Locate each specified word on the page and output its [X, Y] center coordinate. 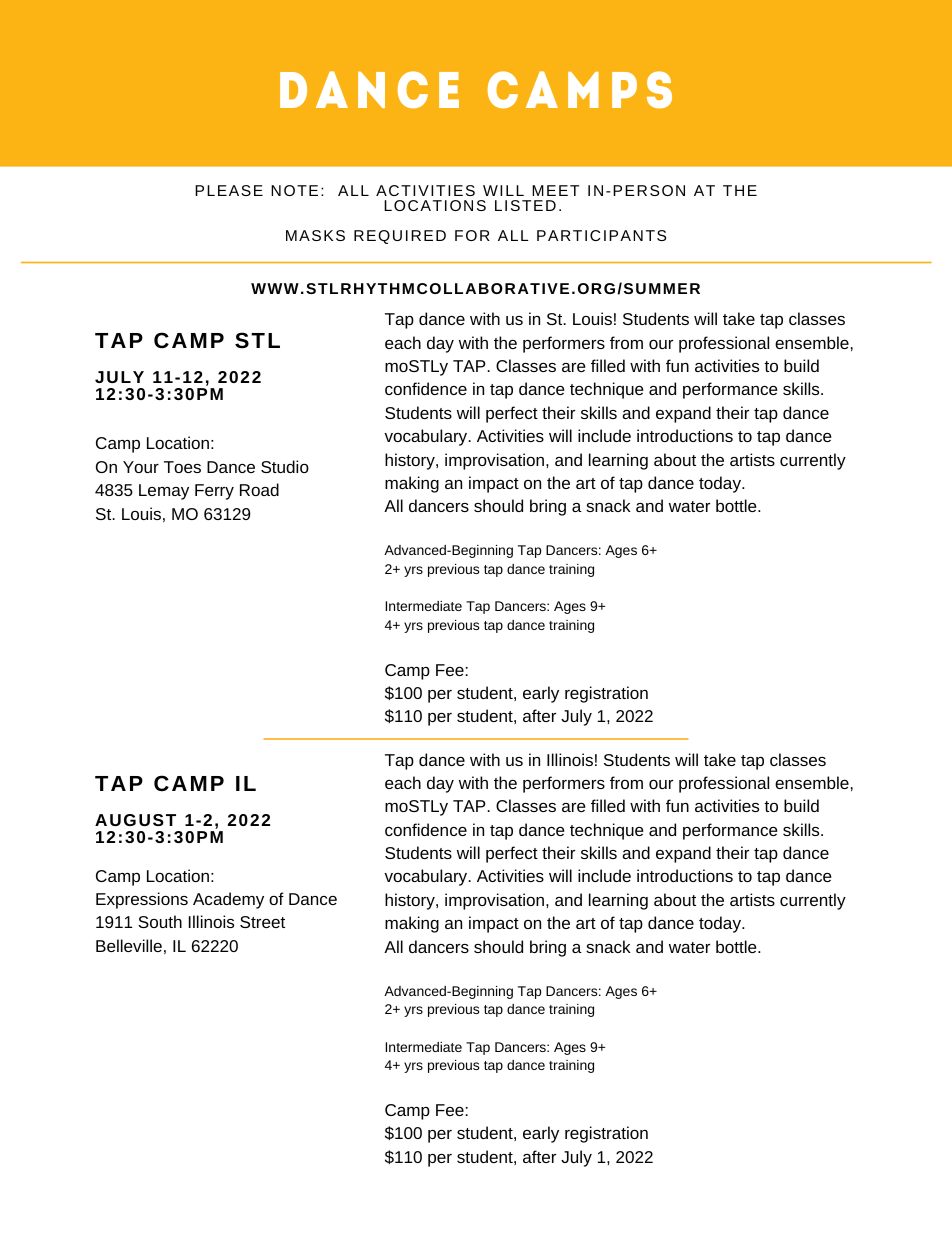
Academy [228, 900]
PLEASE [229, 190]
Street [262, 922]
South [160, 921]
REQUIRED [400, 237]
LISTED [525, 205]
